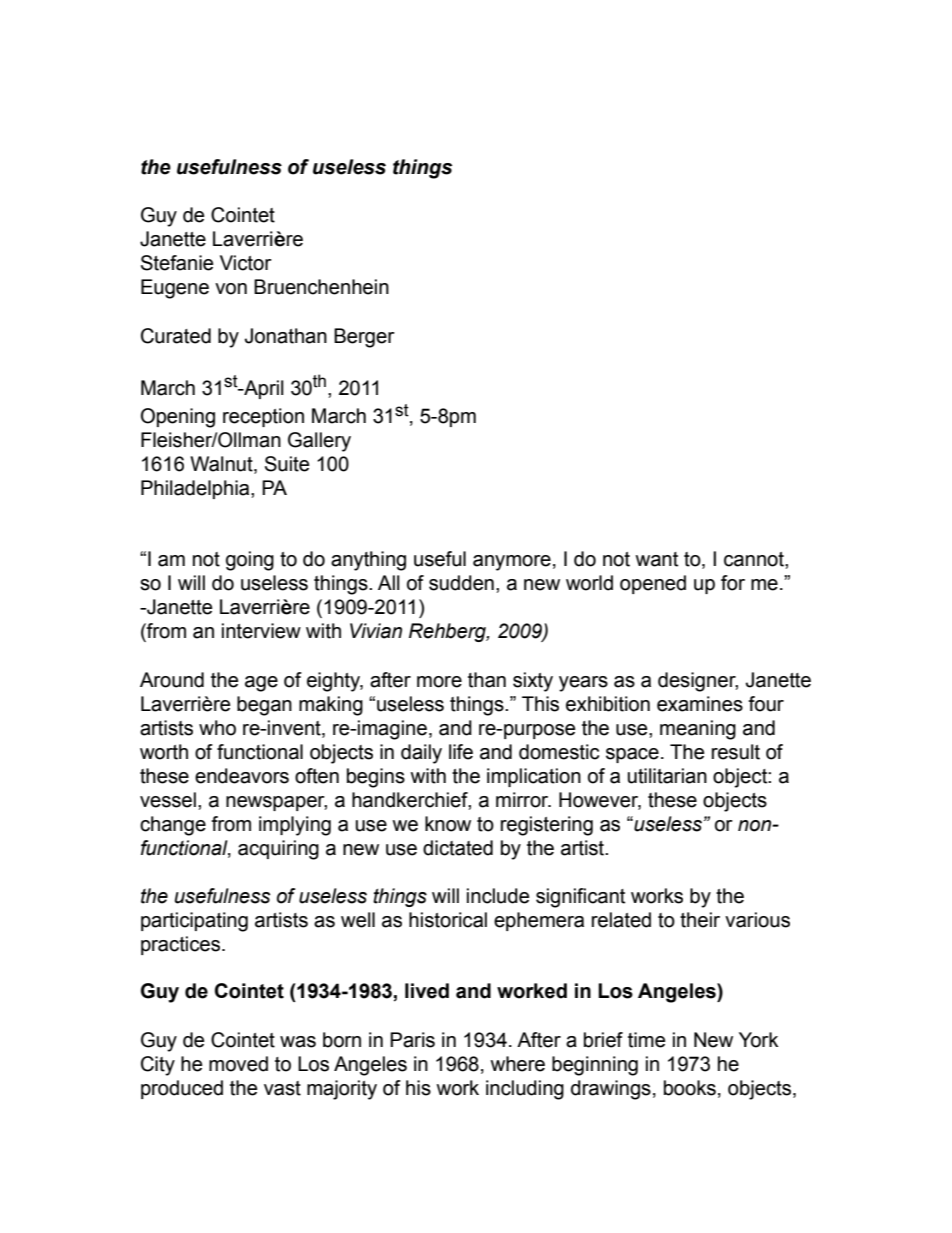 The image size is (952, 1233). Describe the element at coordinates (755, 559) in the page. I see `cannot` at that location.
